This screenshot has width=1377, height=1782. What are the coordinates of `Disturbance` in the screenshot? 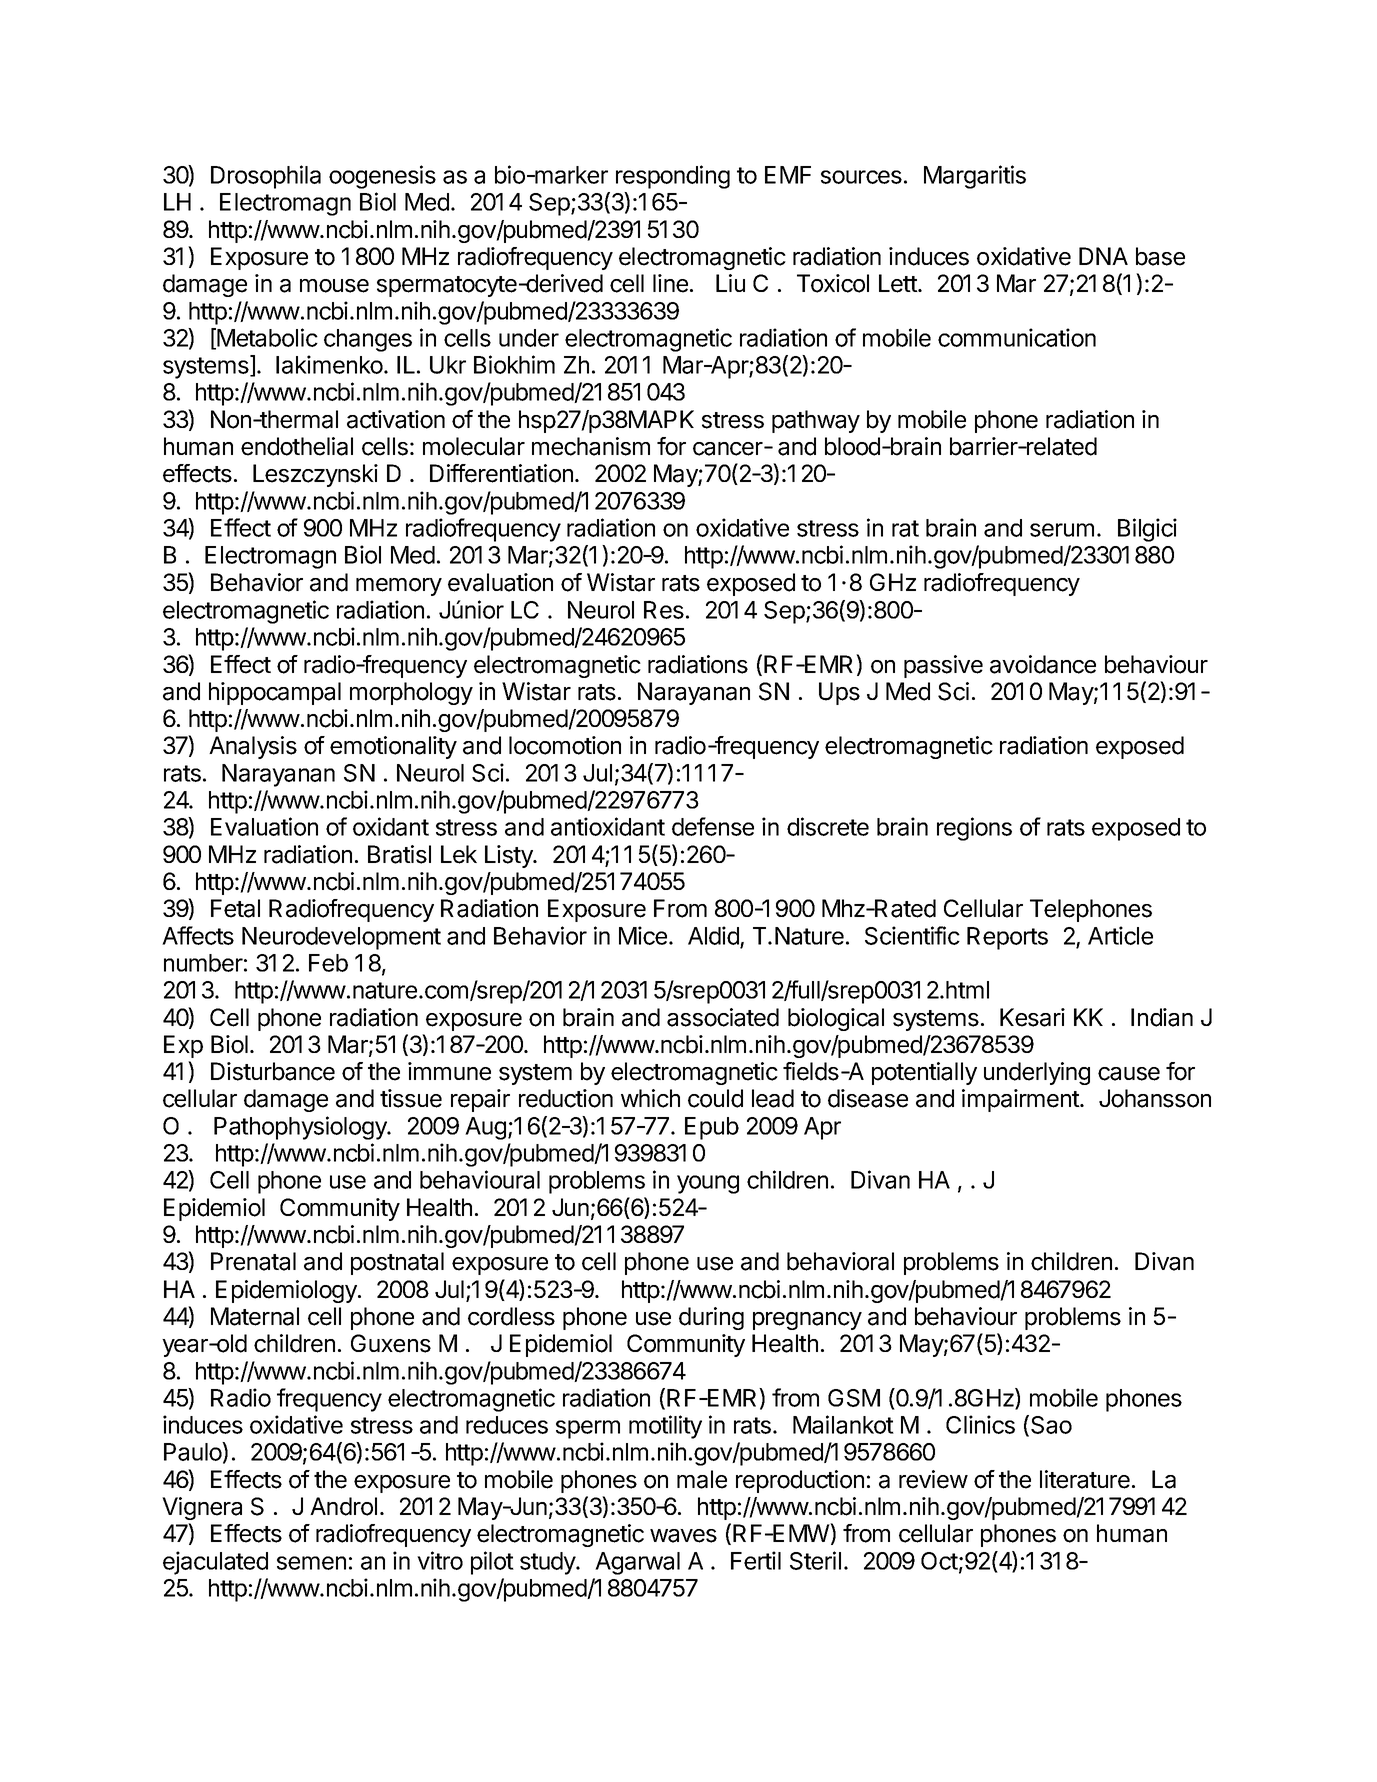 It's located at (273, 1071).
